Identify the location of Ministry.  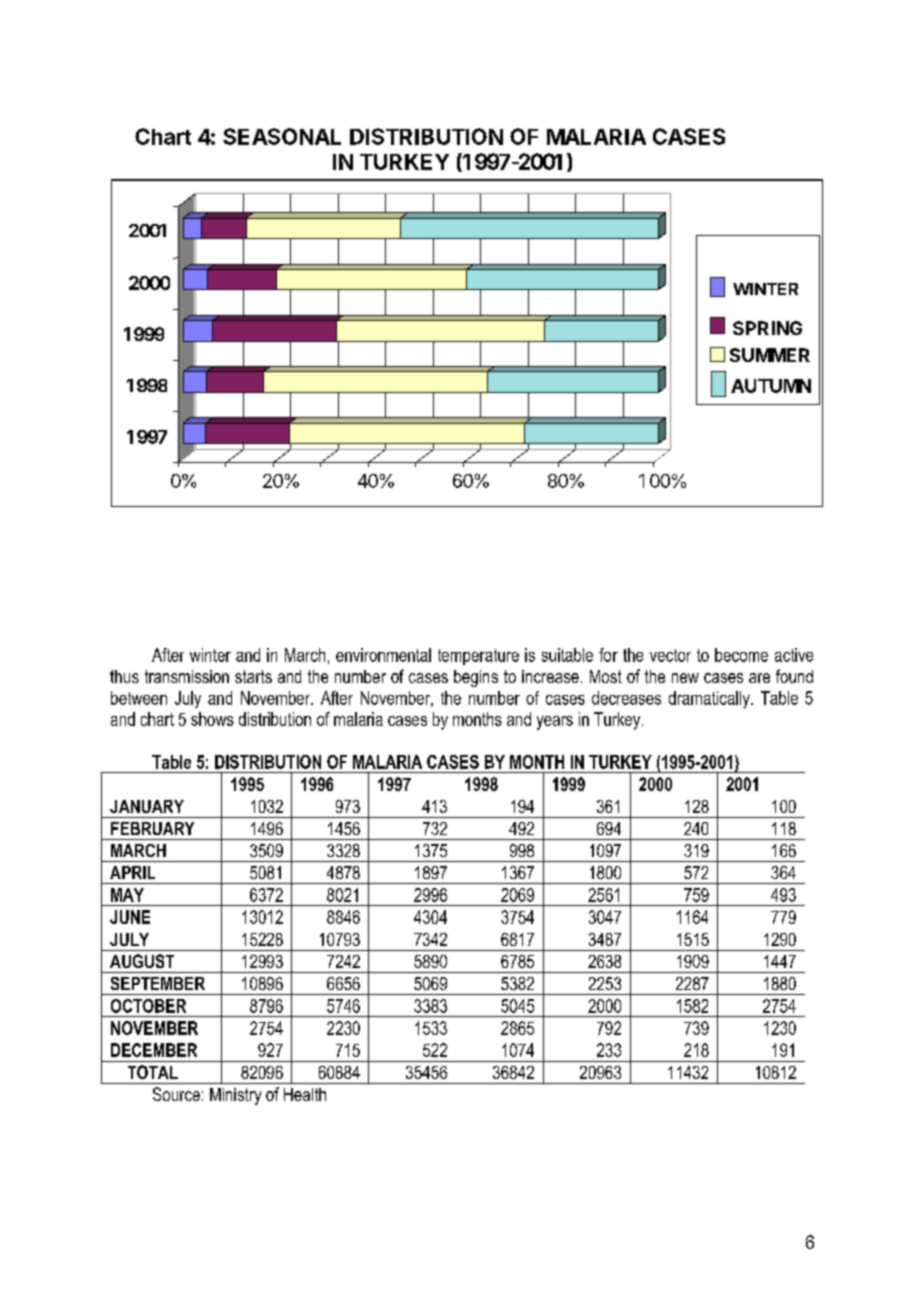
(235, 1096).
